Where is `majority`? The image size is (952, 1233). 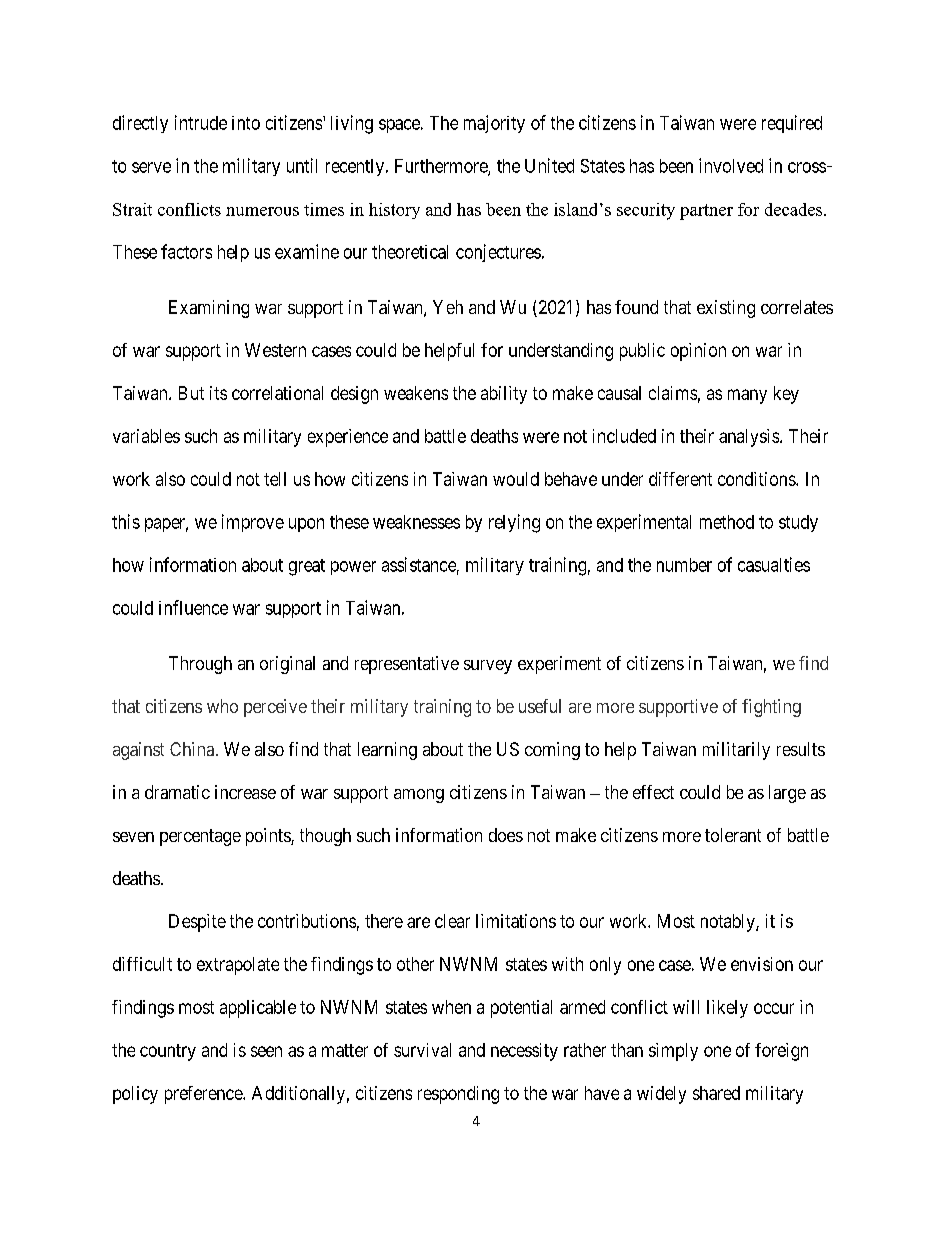
majority is located at coordinates (494, 124).
